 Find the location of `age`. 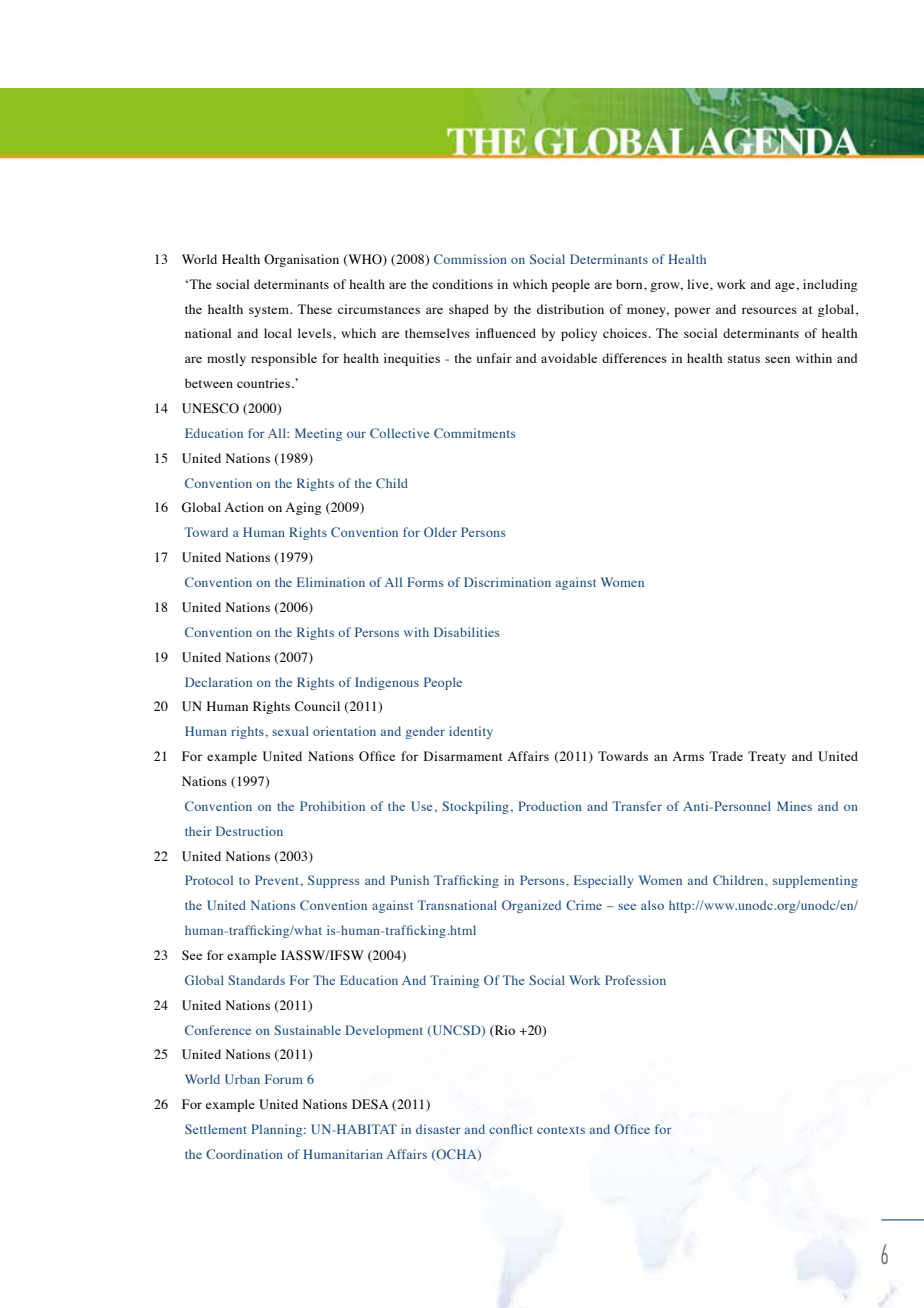

age is located at coordinates (786, 287).
